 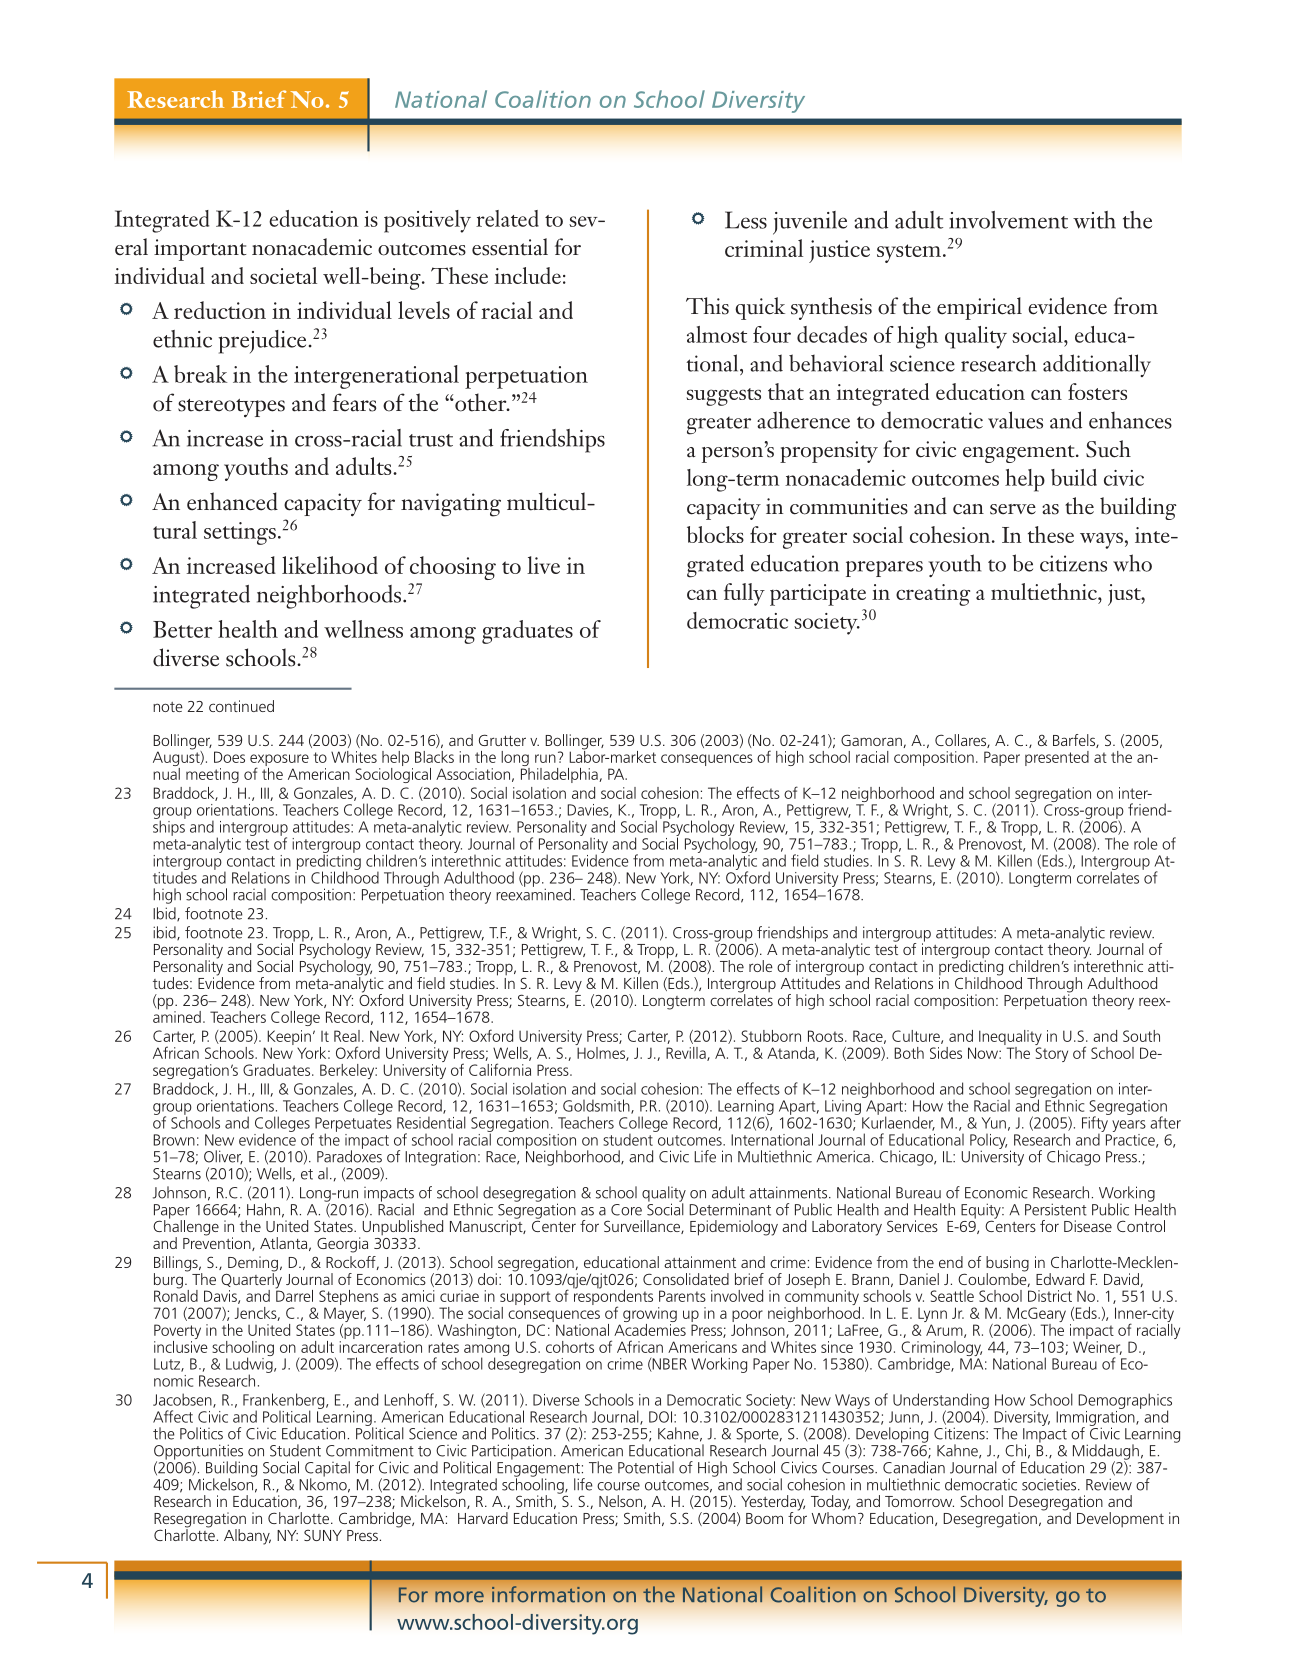 I want to click on likelihood, so click(x=330, y=565).
